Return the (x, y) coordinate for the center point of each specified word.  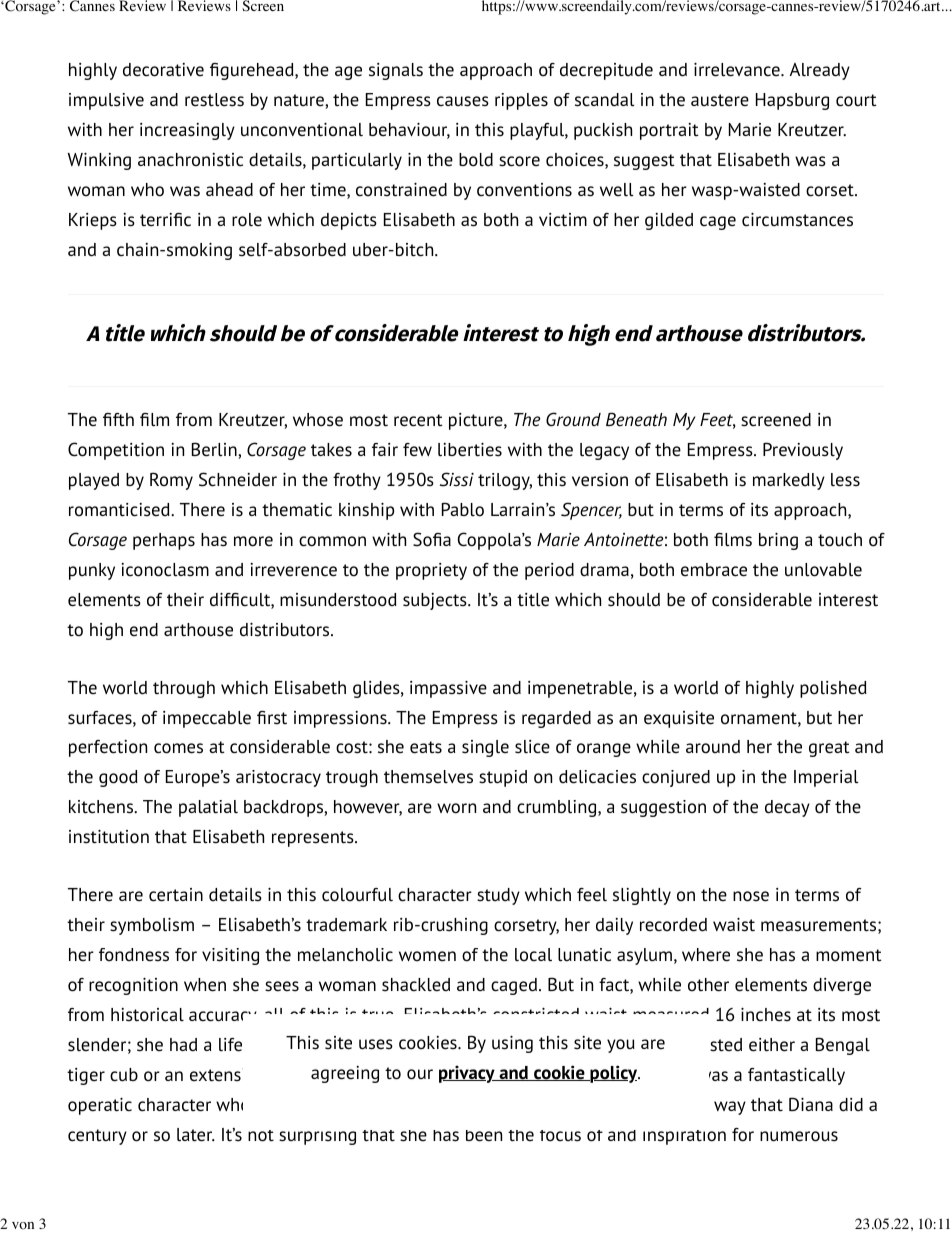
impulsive (106, 101)
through (184, 689)
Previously (803, 451)
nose (751, 896)
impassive (448, 689)
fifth (118, 419)
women (427, 956)
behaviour (409, 131)
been (484, 1136)
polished (833, 689)
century (97, 1137)
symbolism (152, 926)
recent (418, 420)
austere (720, 100)
